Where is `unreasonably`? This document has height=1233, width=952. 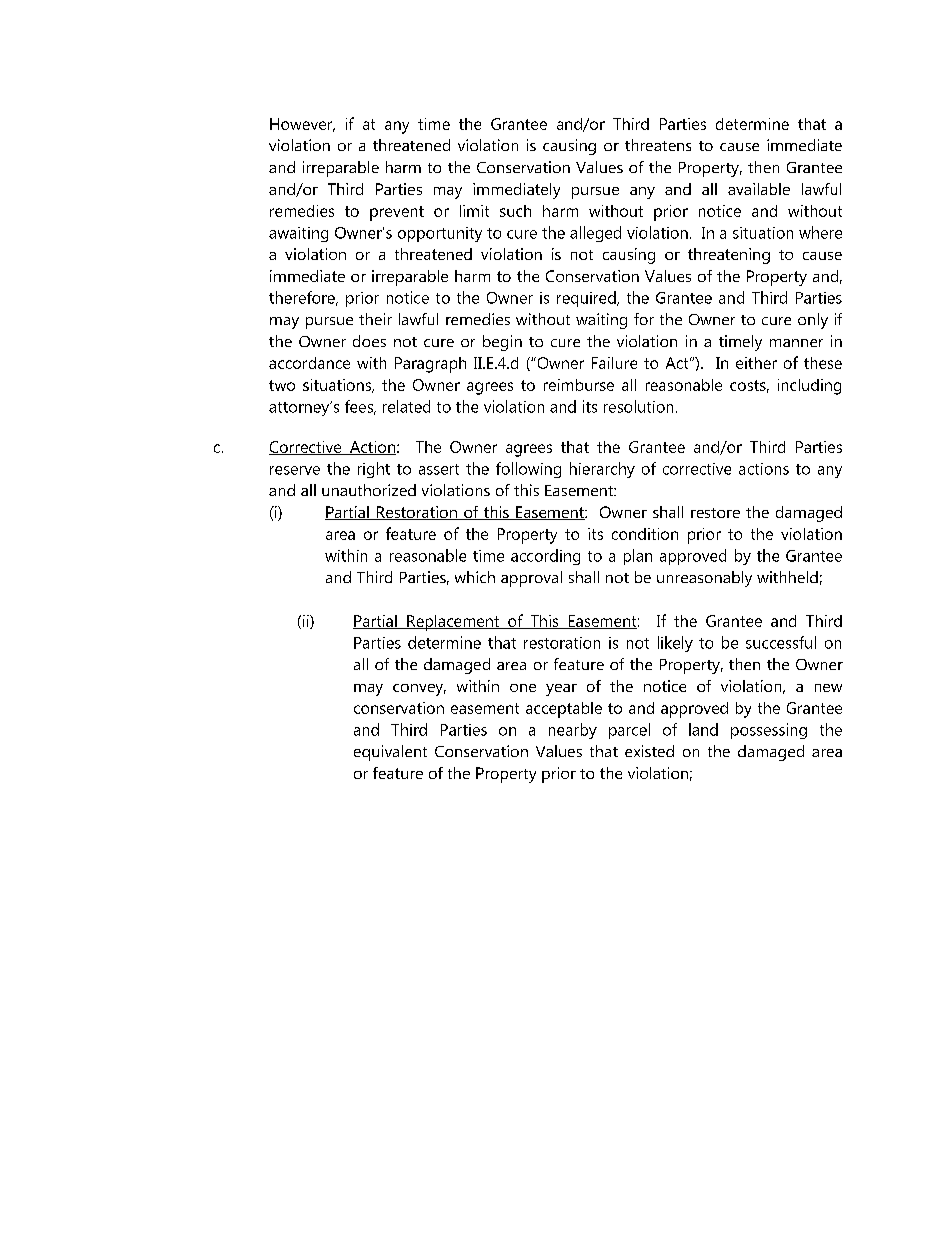 unreasonably is located at coordinates (704, 579).
